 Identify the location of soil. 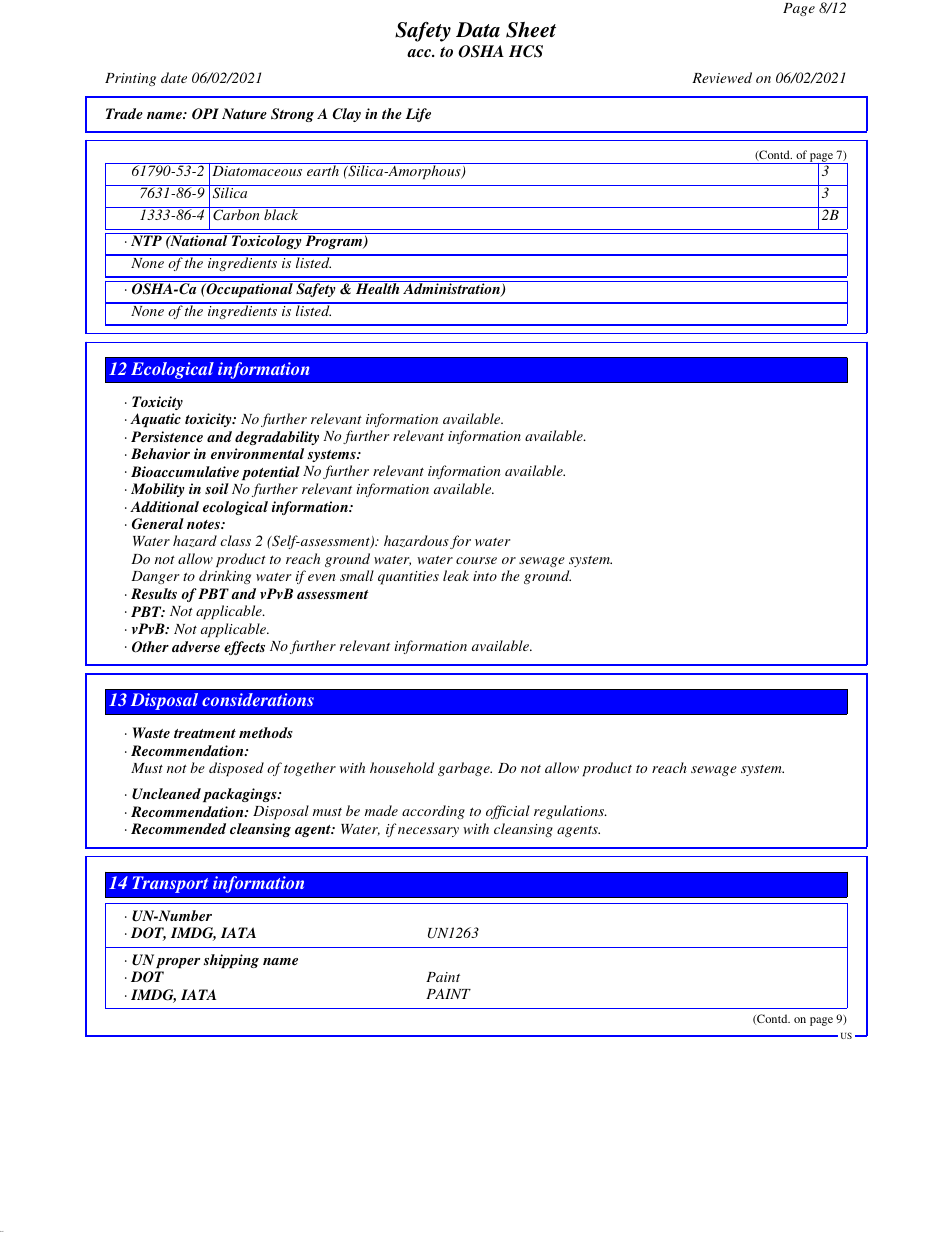
(217, 488).
